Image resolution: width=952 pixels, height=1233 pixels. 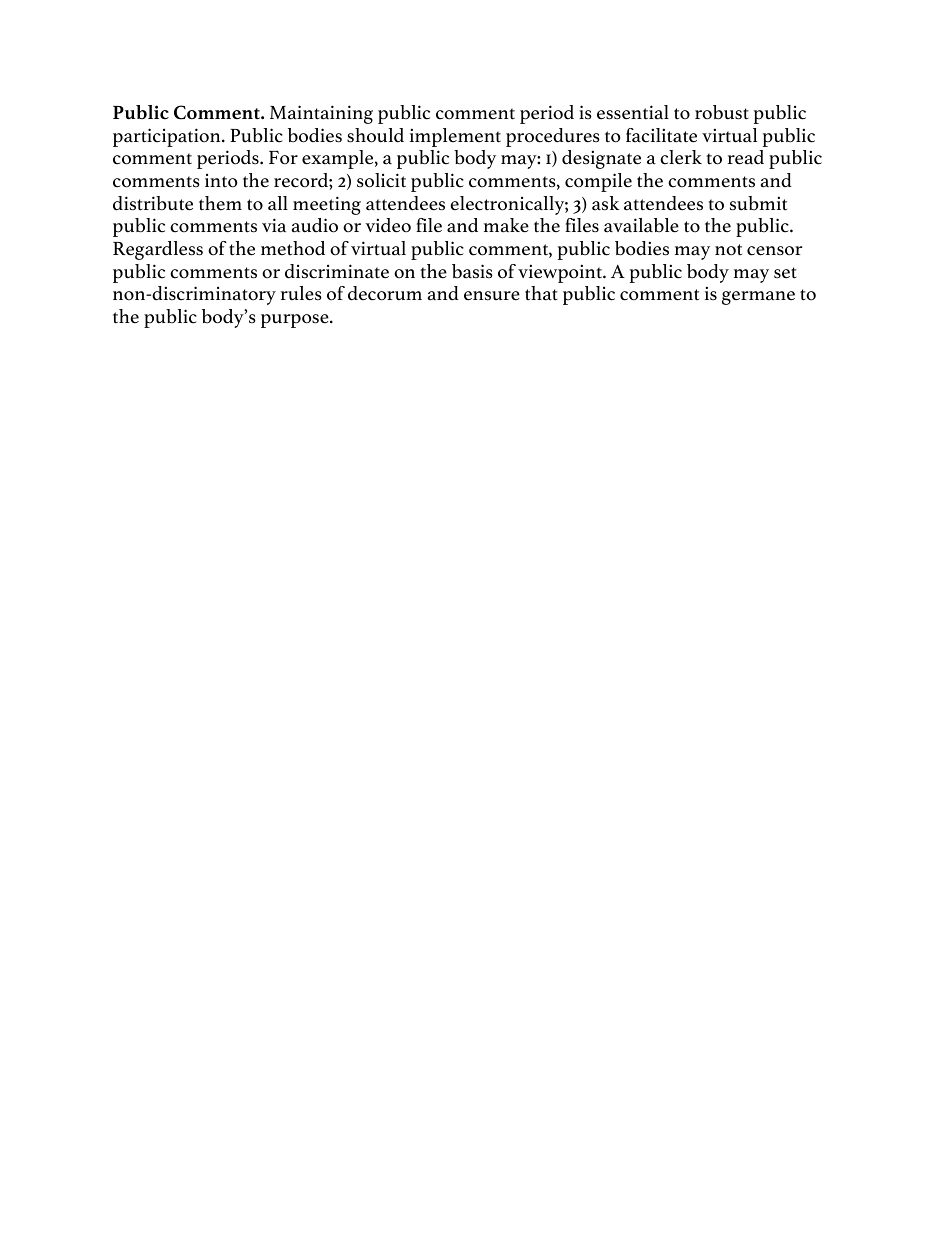 What do you see at coordinates (220, 203) in the screenshot?
I see `them` at bounding box center [220, 203].
